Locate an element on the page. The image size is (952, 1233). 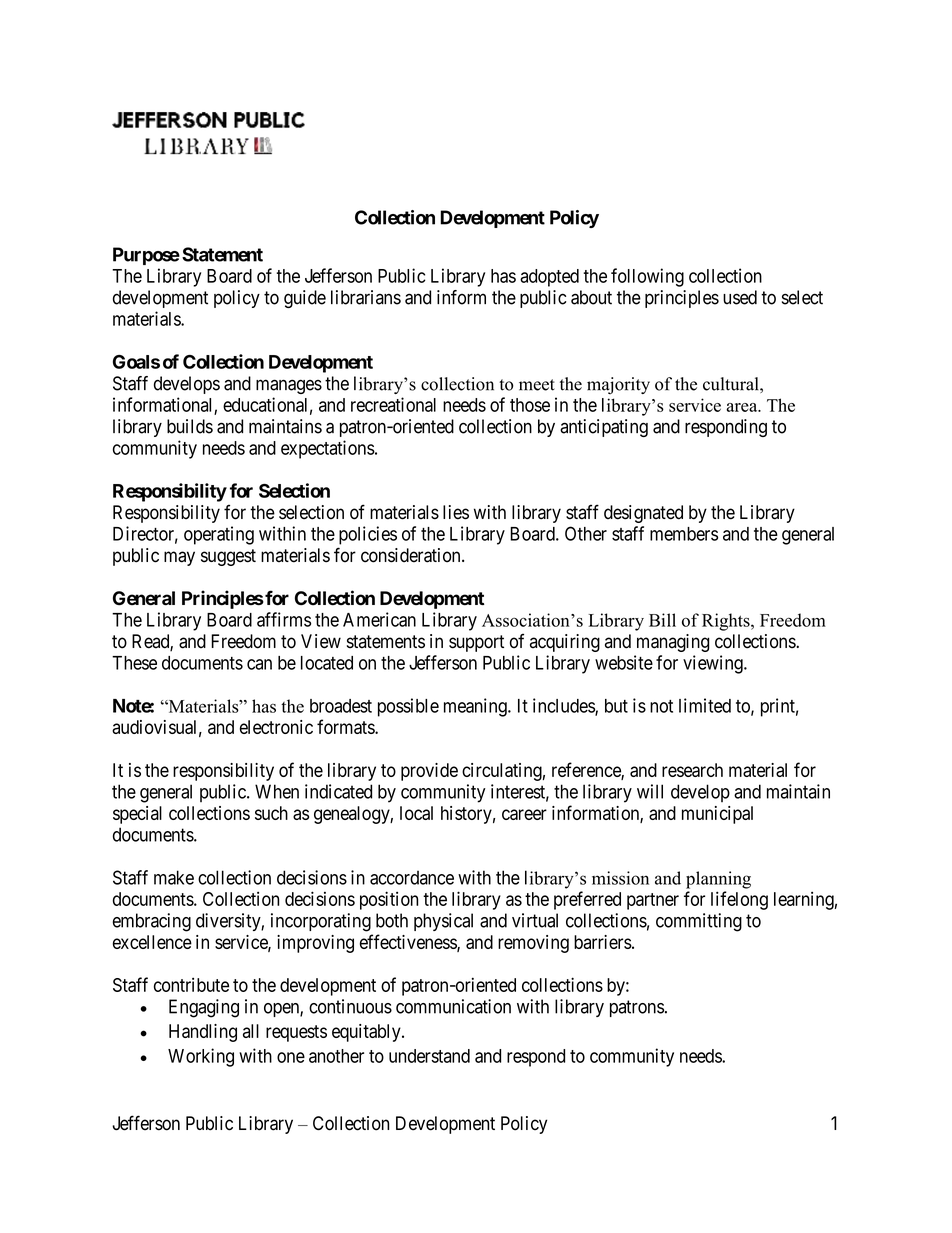
following is located at coordinates (647, 277).
